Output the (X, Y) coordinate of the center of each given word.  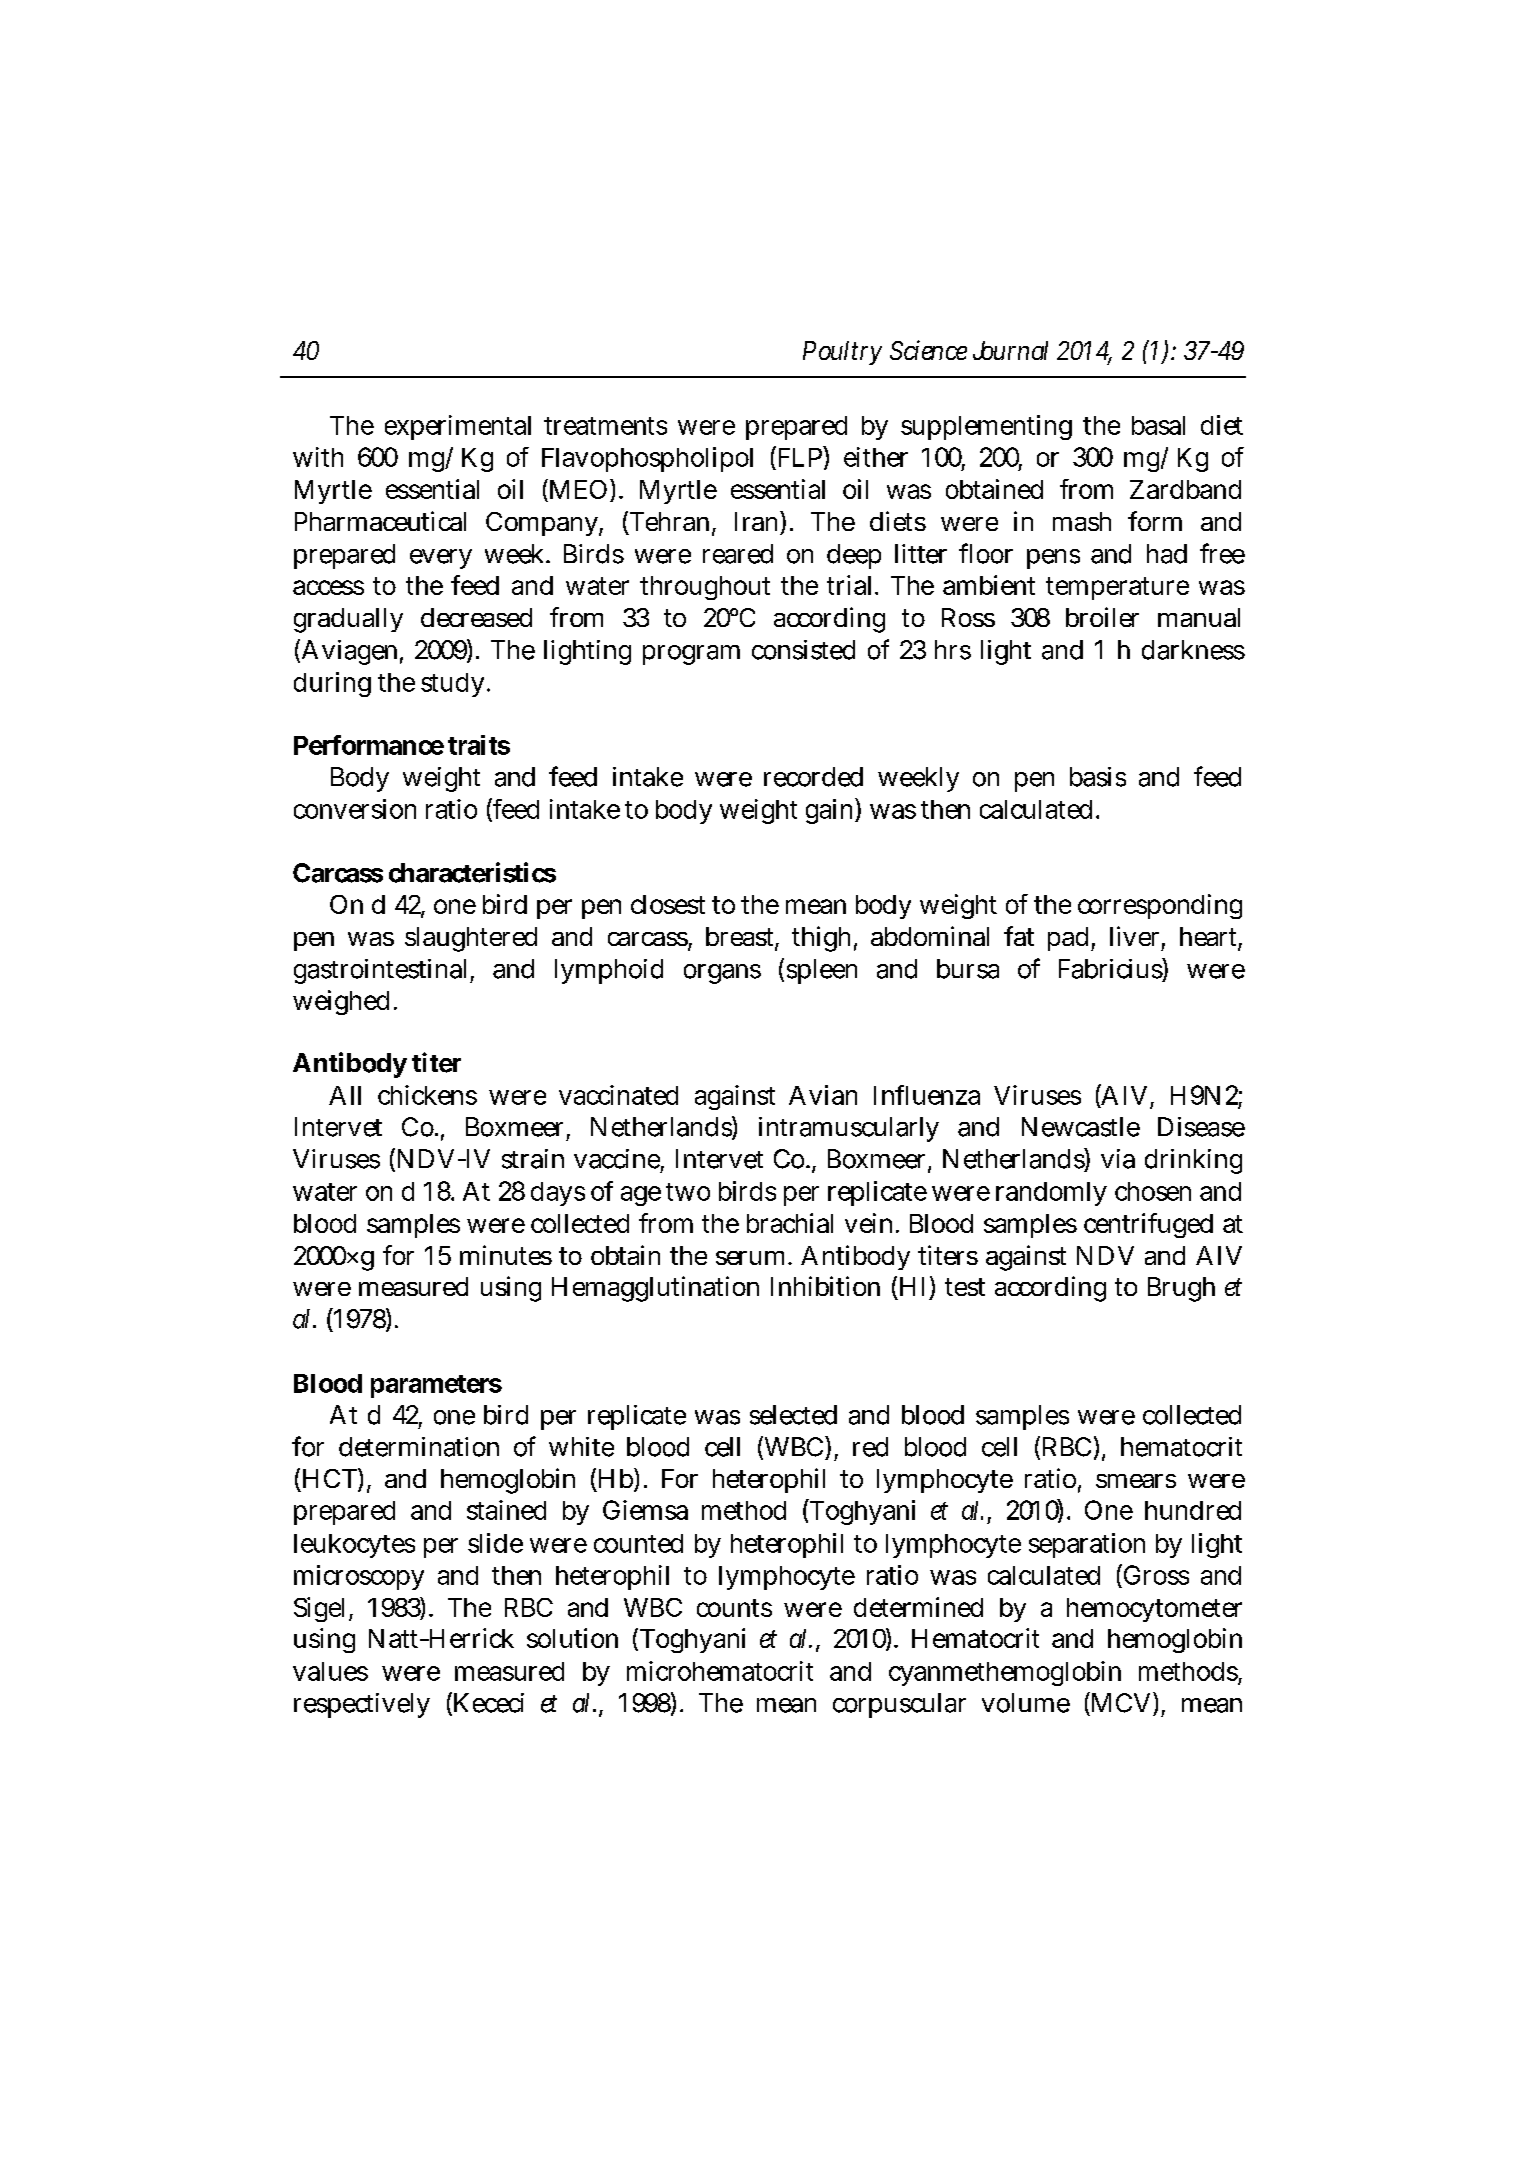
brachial (790, 1223)
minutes (506, 1255)
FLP (801, 456)
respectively (362, 1705)
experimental (458, 427)
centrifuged (1148, 1225)
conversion (355, 809)
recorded (813, 777)
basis (1098, 777)
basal (1158, 425)
